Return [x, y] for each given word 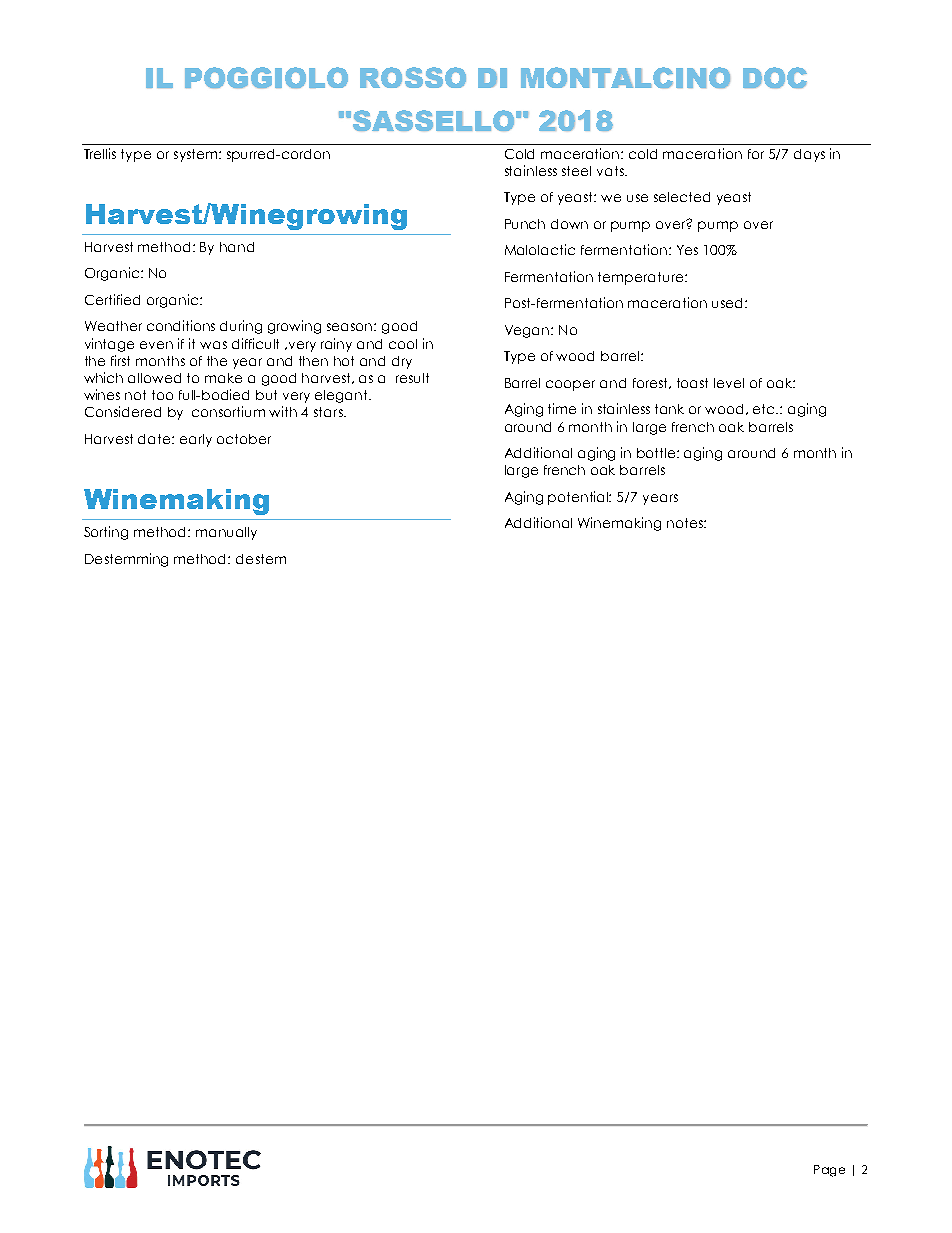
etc [765, 409]
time [562, 408]
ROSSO [413, 77]
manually [226, 533]
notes [686, 523]
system [197, 155]
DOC [775, 78]
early [196, 440]
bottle [657, 453]
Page [829, 1171]
